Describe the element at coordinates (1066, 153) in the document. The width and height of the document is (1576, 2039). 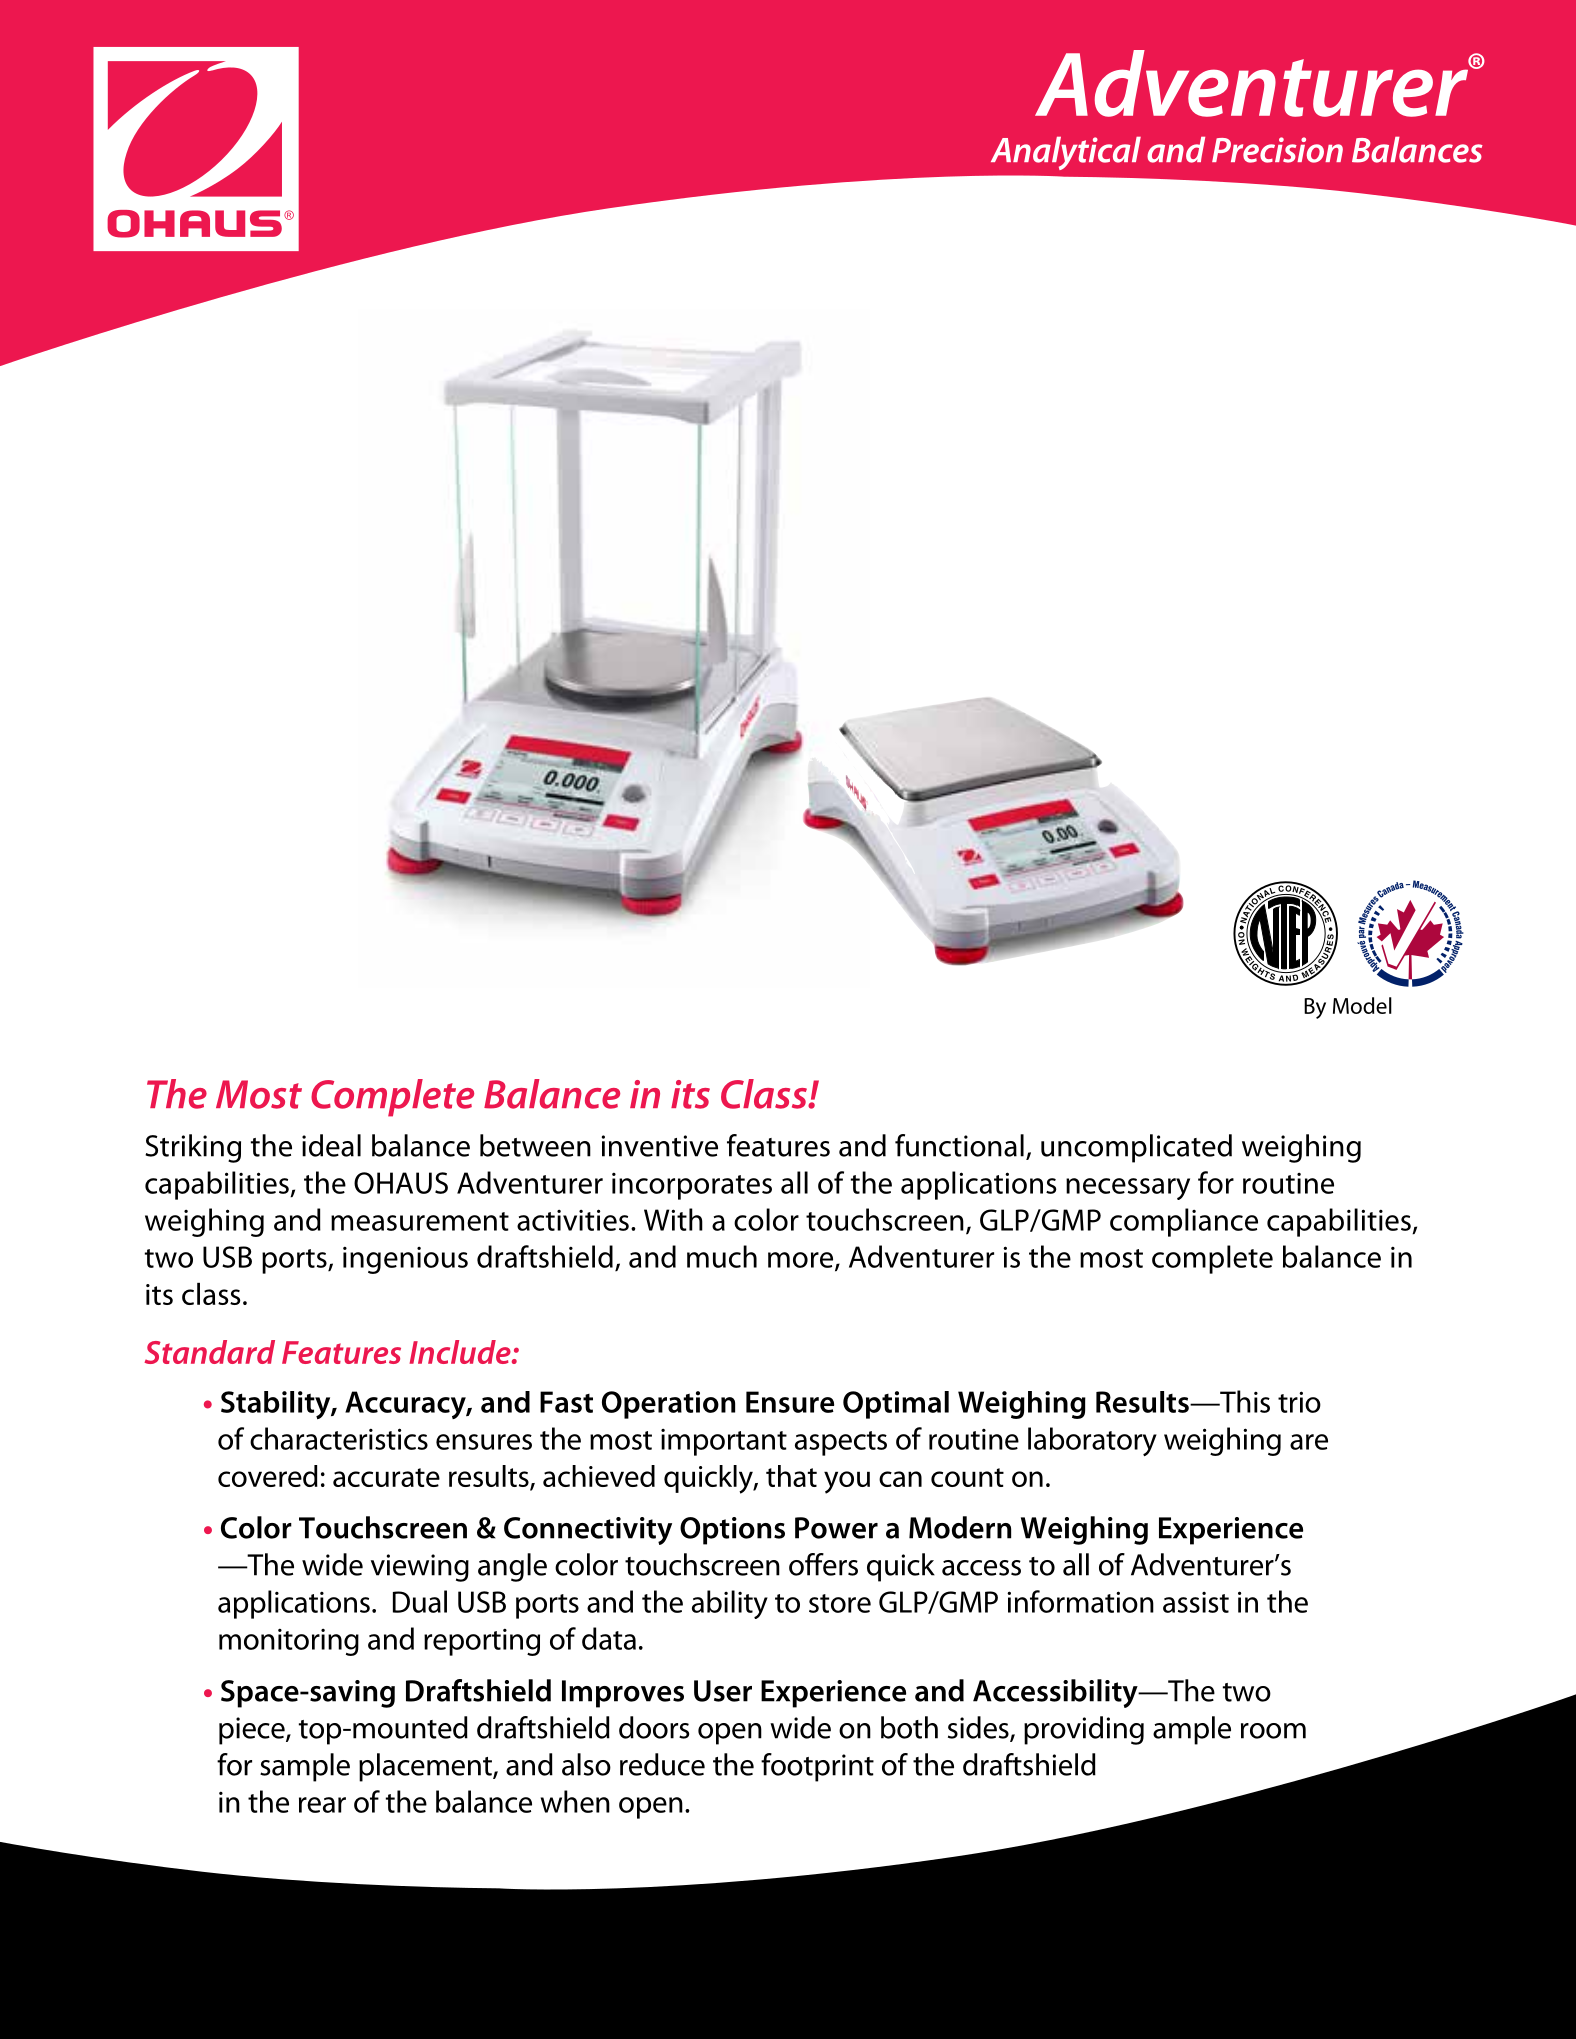
I see `Analytical` at that location.
